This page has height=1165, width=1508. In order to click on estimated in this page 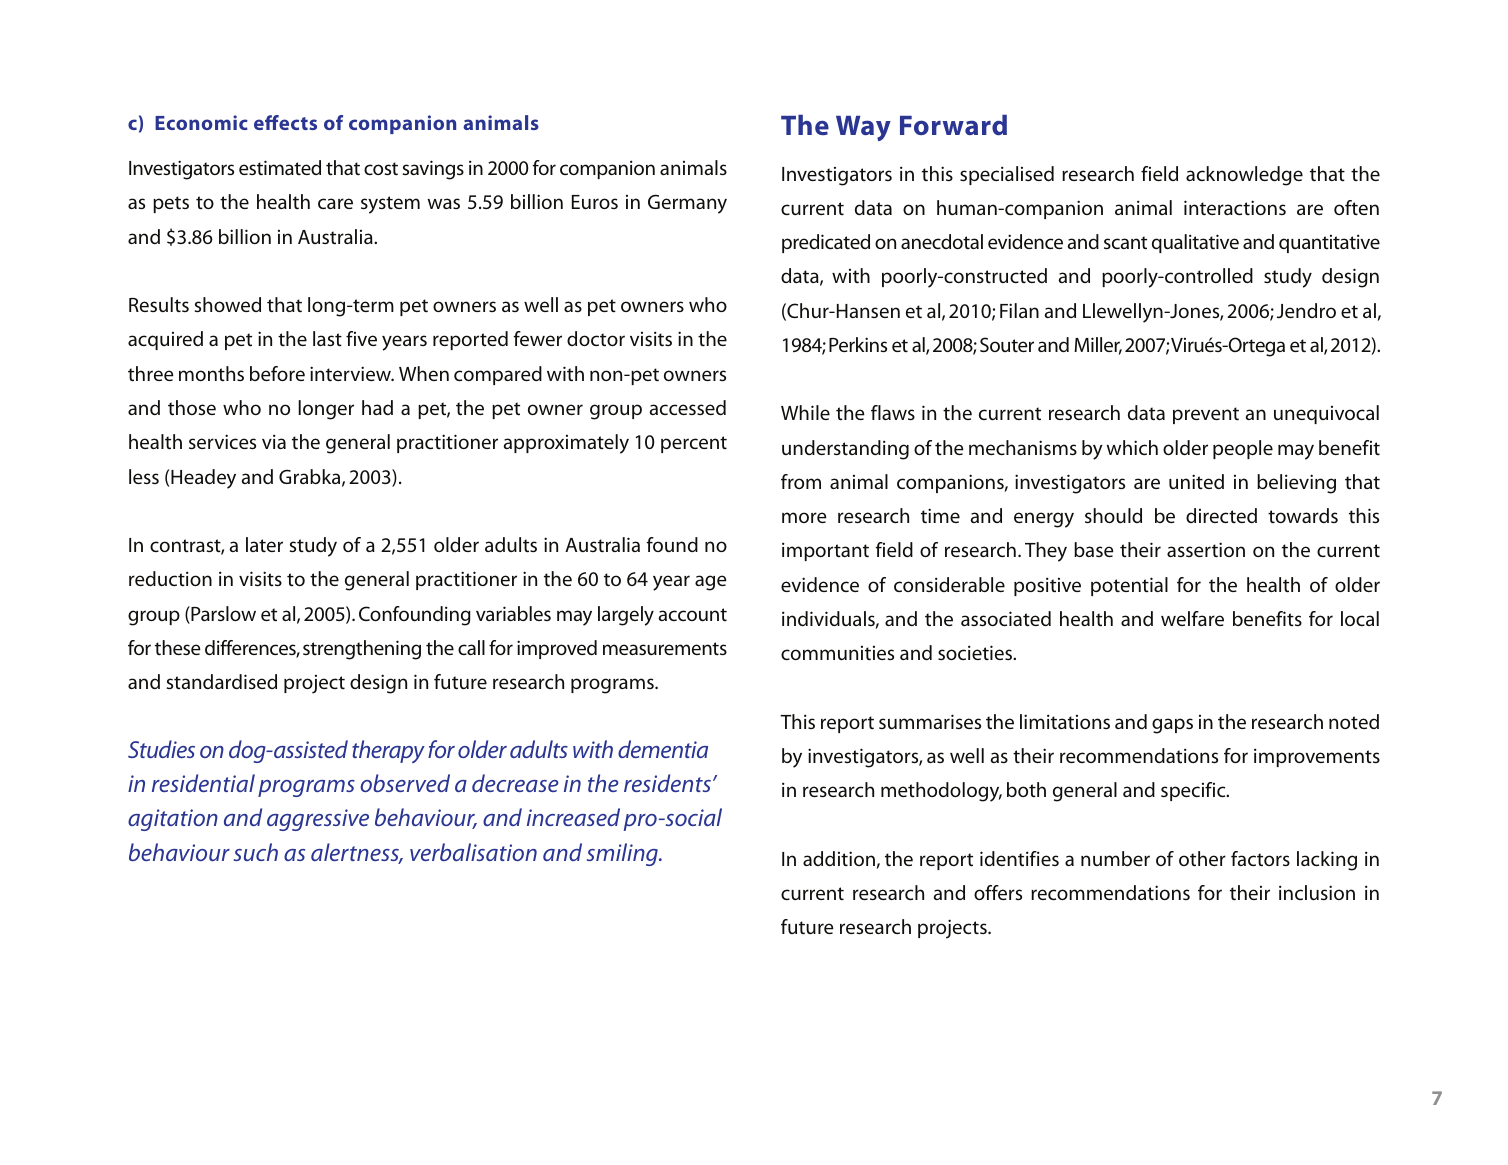, I will do `click(280, 167)`.
